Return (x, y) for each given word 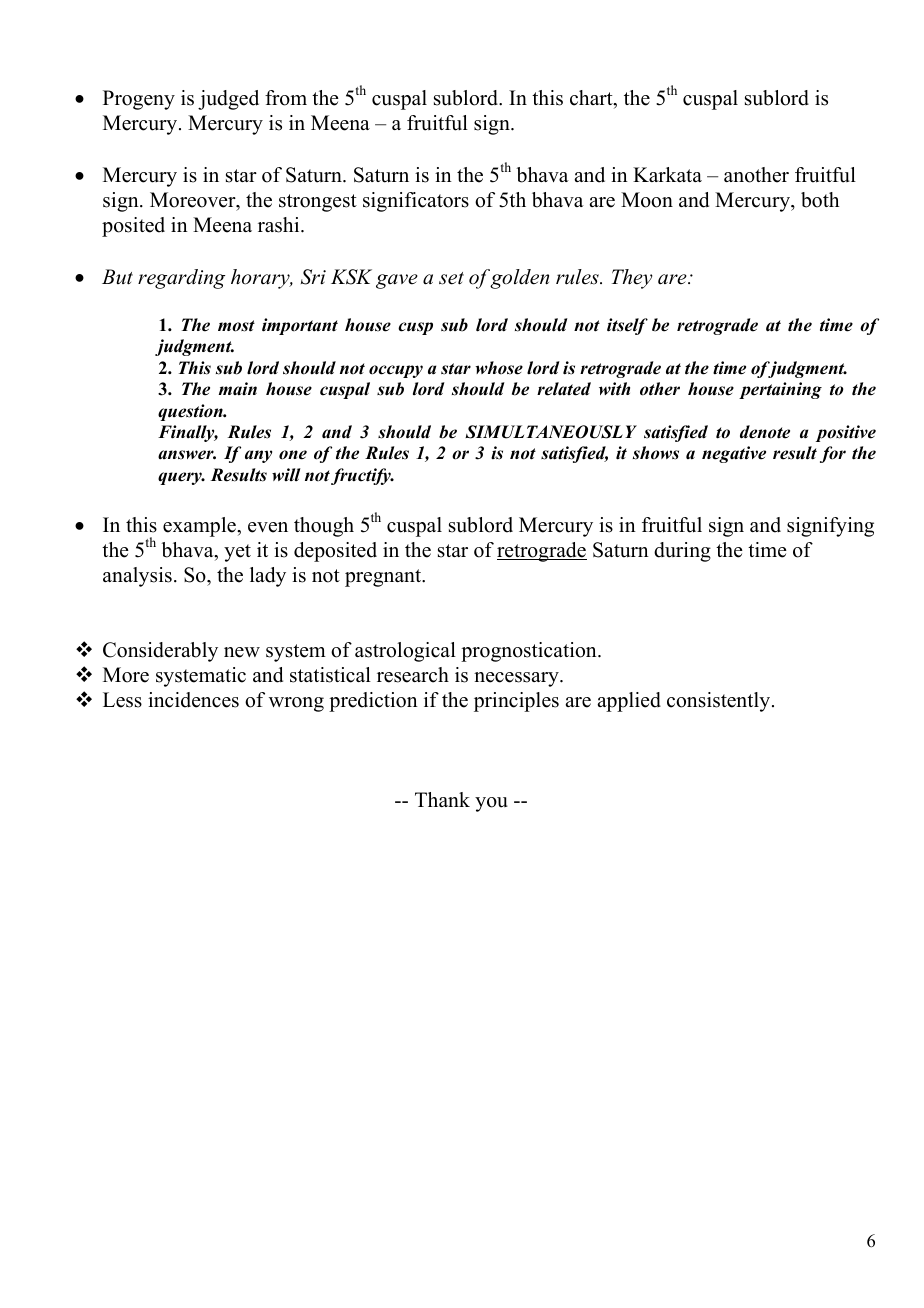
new (242, 652)
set (451, 278)
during (682, 552)
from (286, 98)
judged (228, 100)
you (491, 804)
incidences (193, 700)
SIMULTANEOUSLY (551, 432)
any (258, 456)
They (632, 279)
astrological (405, 652)
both (820, 200)
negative (734, 454)
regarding (181, 279)
